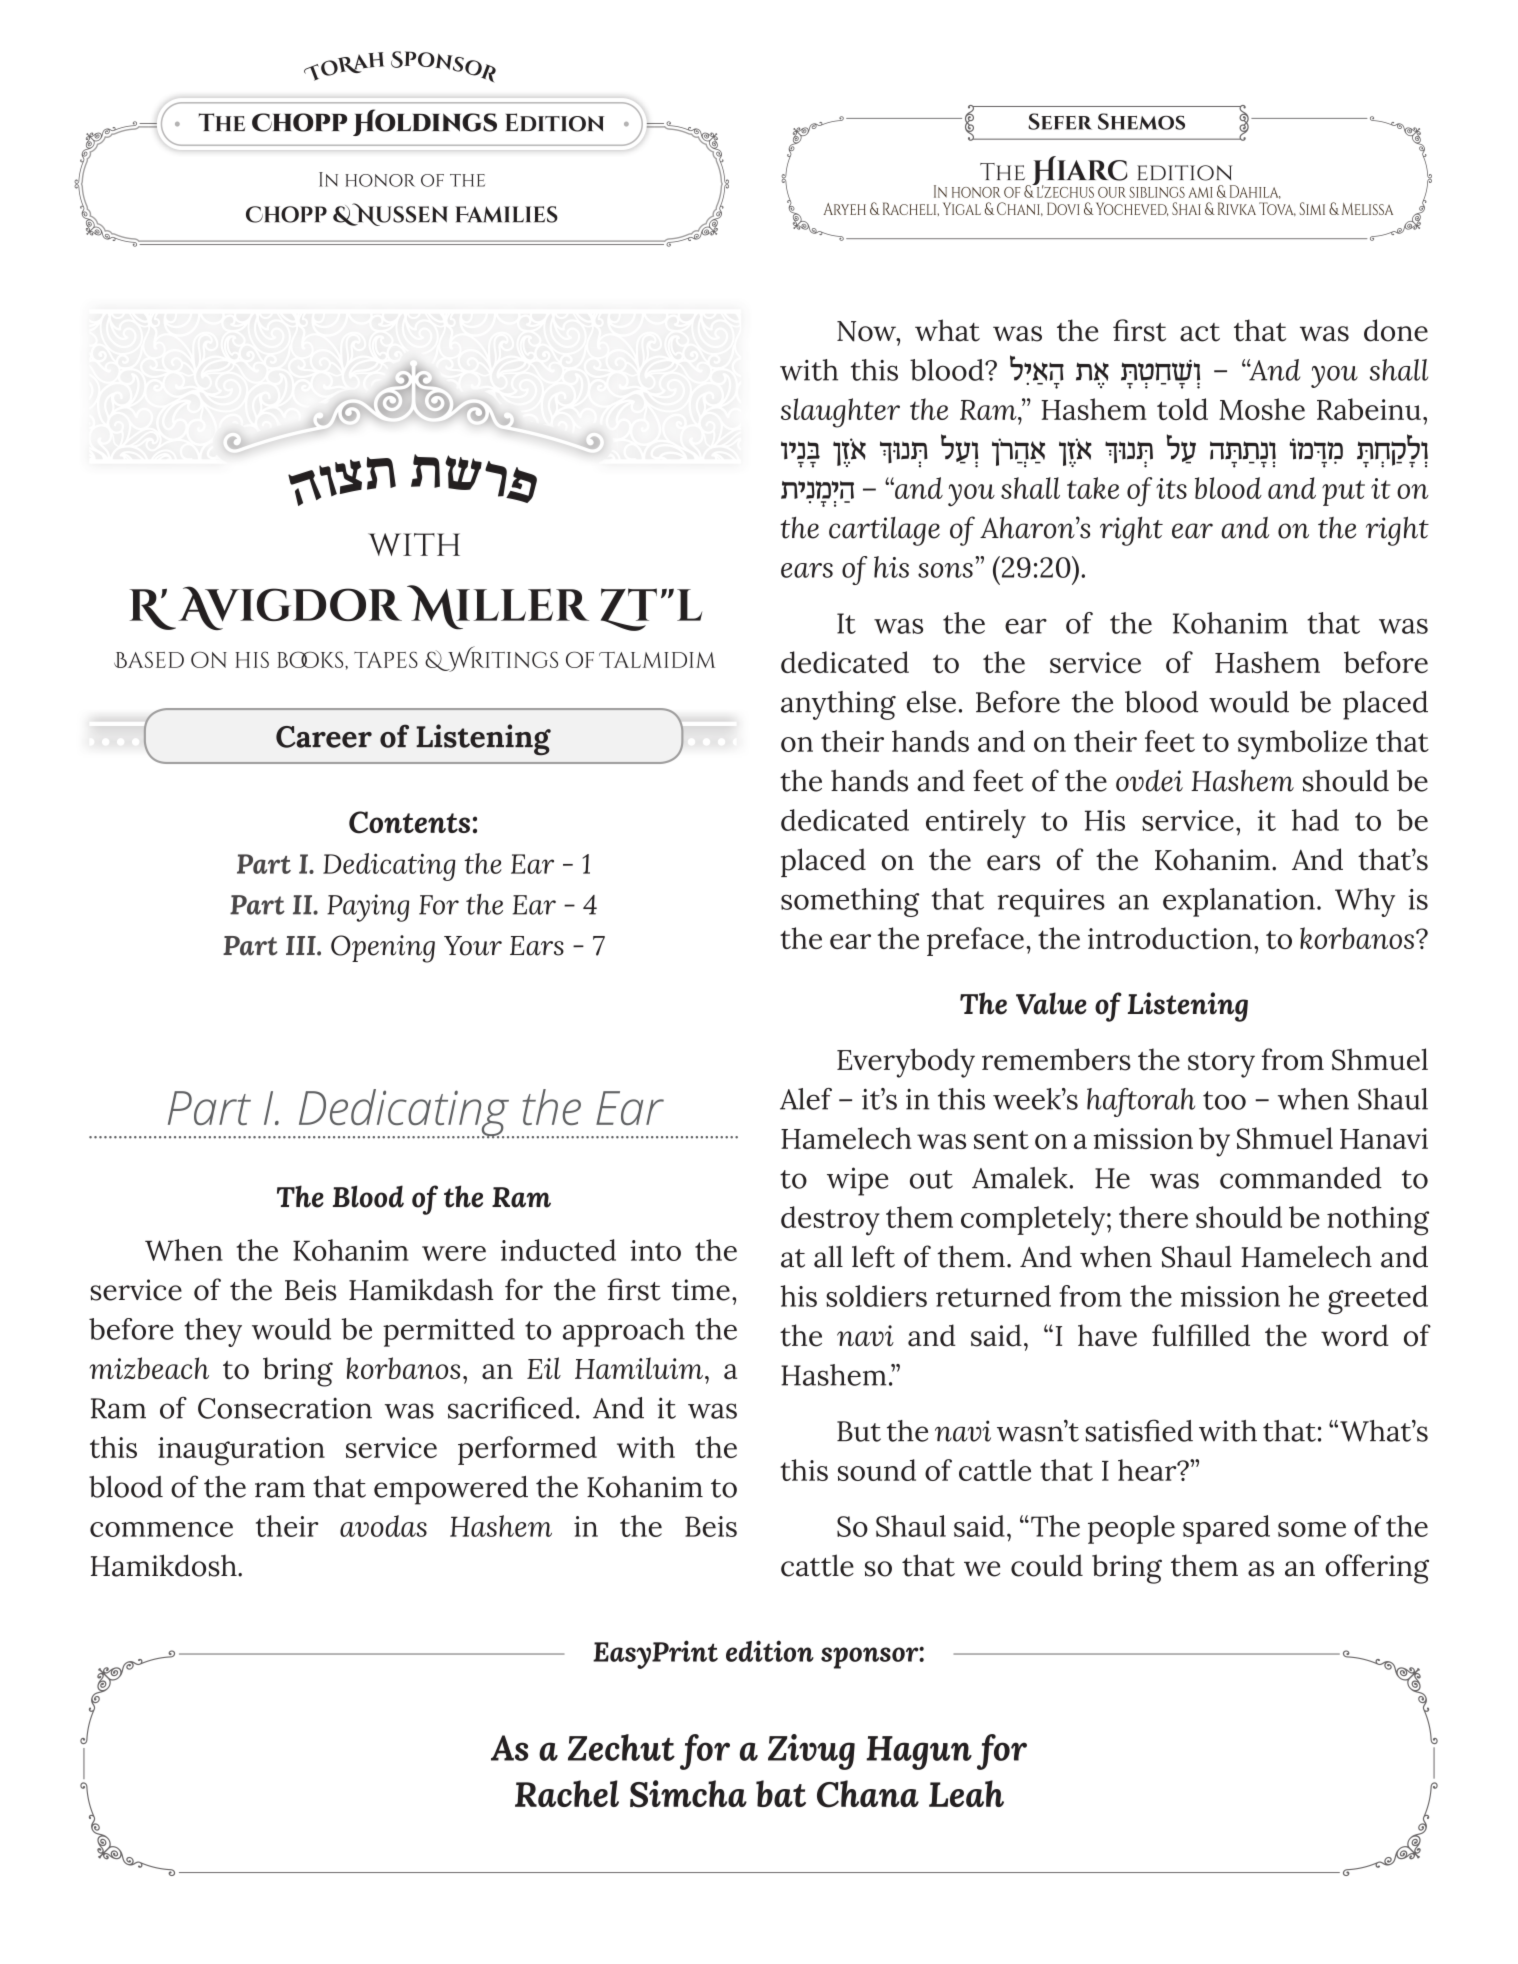 The width and height of the image is (1518, 1964). Describe the element at coordinates (1277, 209) in the image. I see `Tova` at that location.
